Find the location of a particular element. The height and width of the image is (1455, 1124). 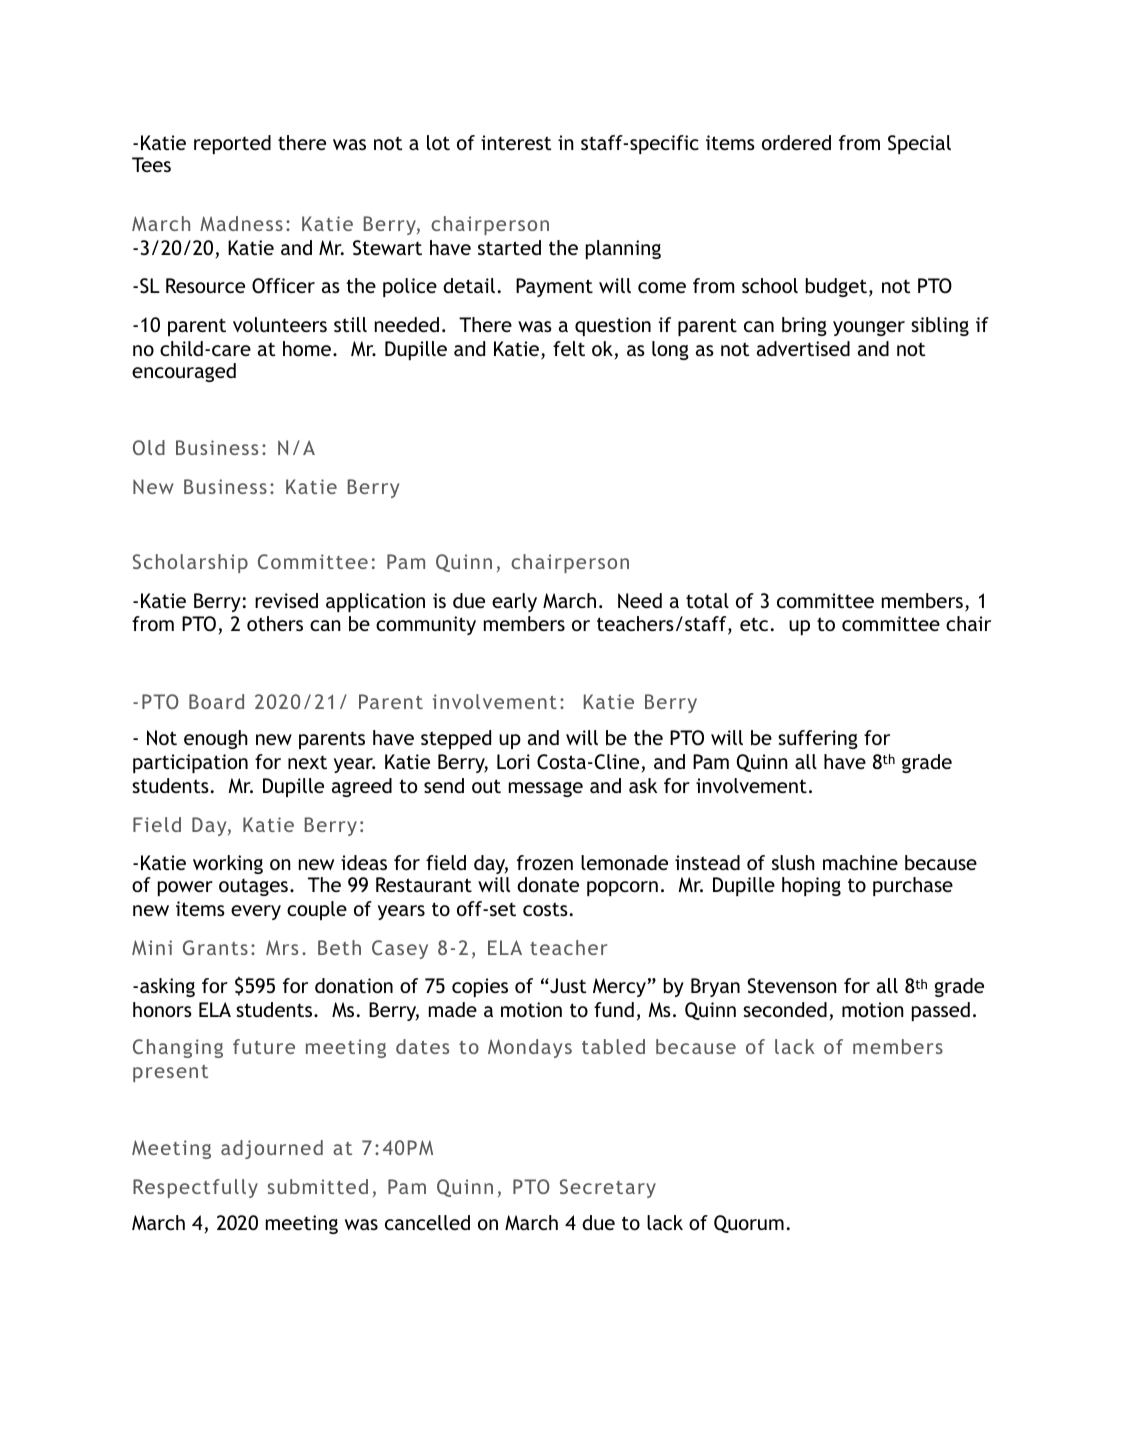

Board is located at coordinates (216, 701).
